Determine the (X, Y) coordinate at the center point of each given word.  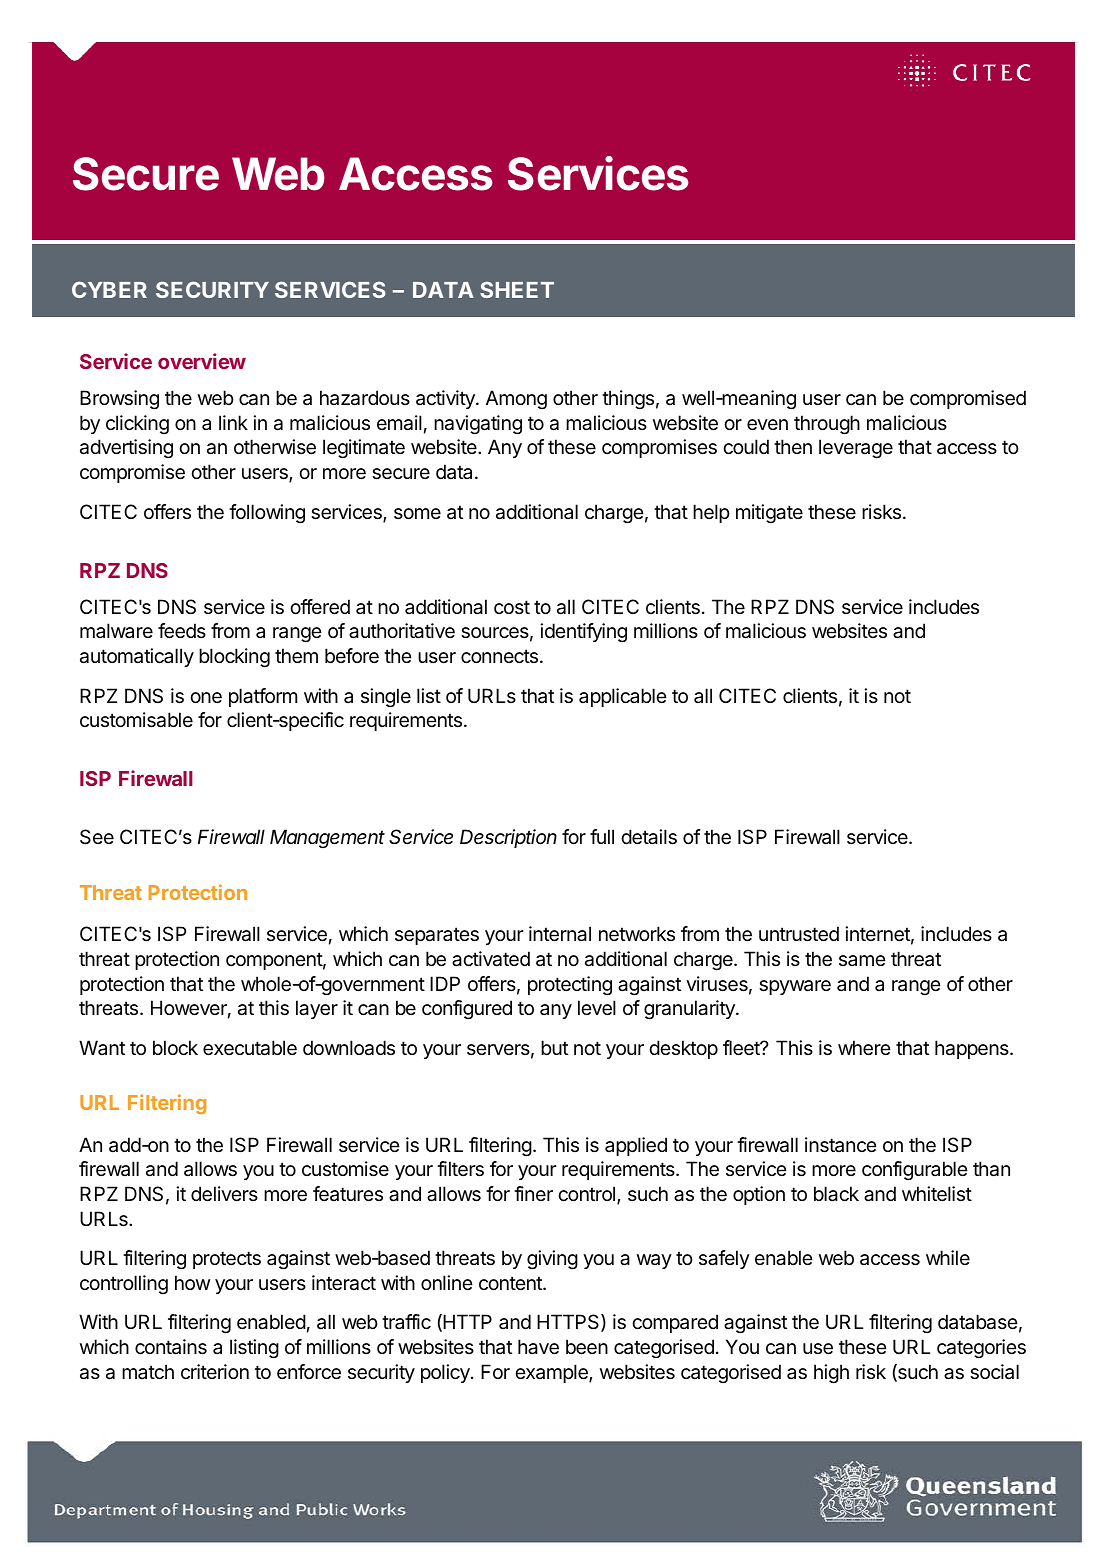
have (538, 1347)
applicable (623, 697)
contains (171, 1347)
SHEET (517, 289)
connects (499, 656)
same (862, 960)
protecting (570, 986)
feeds (182, 631)
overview (202, 361)
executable (250, 1048)
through (827, 425)
